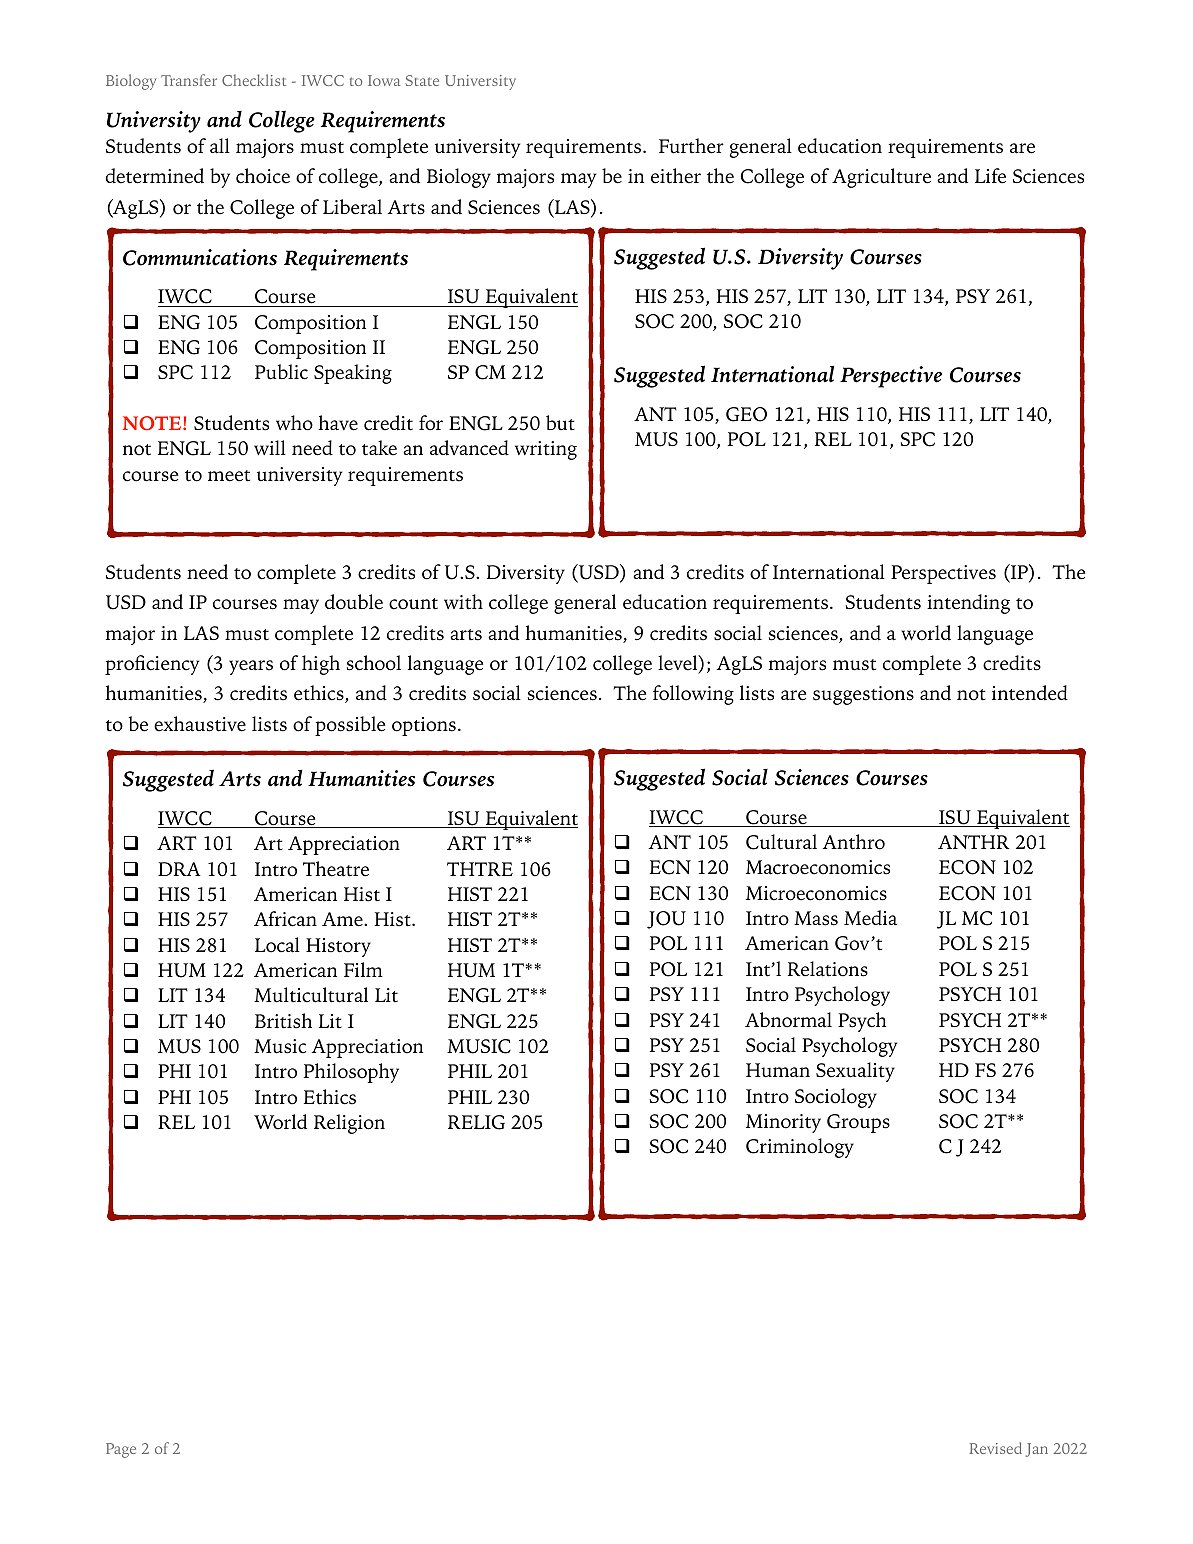 The width and height of the screenshot is (1193, 1544). Describe the element at coordinates (666, 920) in the screenshot. I see `JOU` at that location.
